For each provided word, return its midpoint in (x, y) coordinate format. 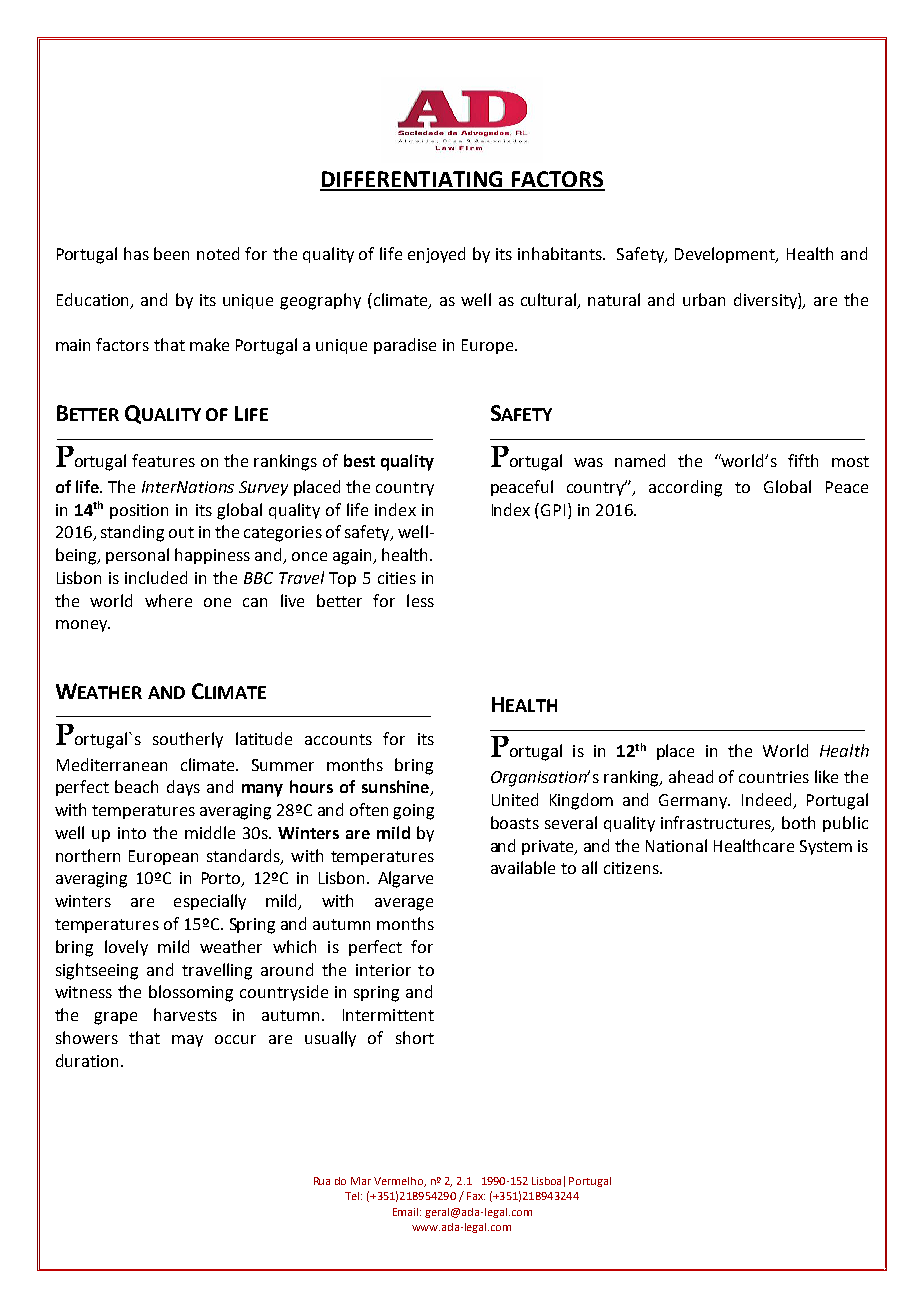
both (798, 822)
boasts (515, 822)
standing (132, 533)
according (685, 488)
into (132, 833)
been (171, 253)
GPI (553, 510)
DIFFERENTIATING (412, 180)
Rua (322, 1181)
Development (726, 255)
